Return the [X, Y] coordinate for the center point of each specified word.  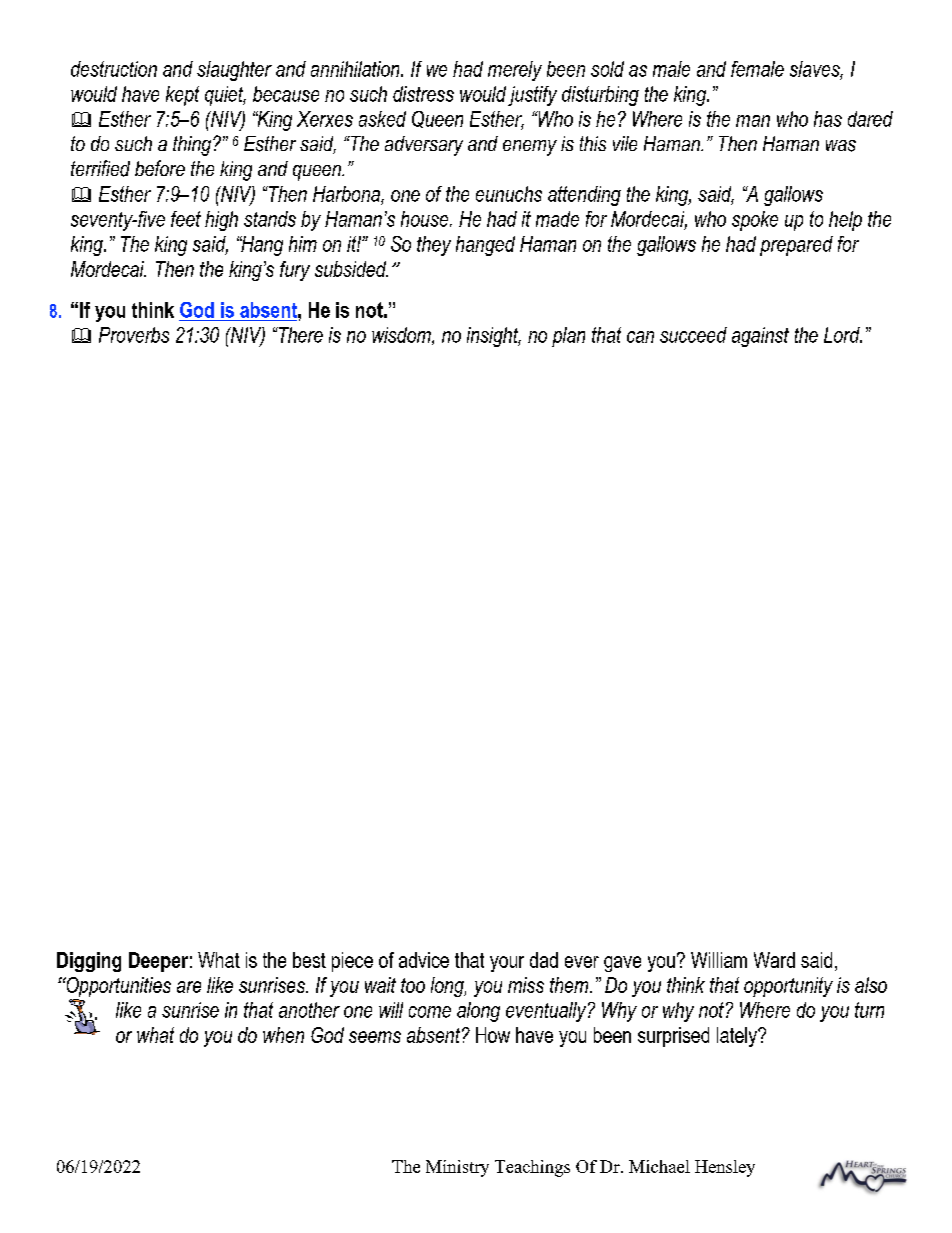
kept [182, 96]
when [283, 1035]
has [828, 119]
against [760, 337]
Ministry [457, 1168]
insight [494, 337]
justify [532, 96]
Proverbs [134, 335]
